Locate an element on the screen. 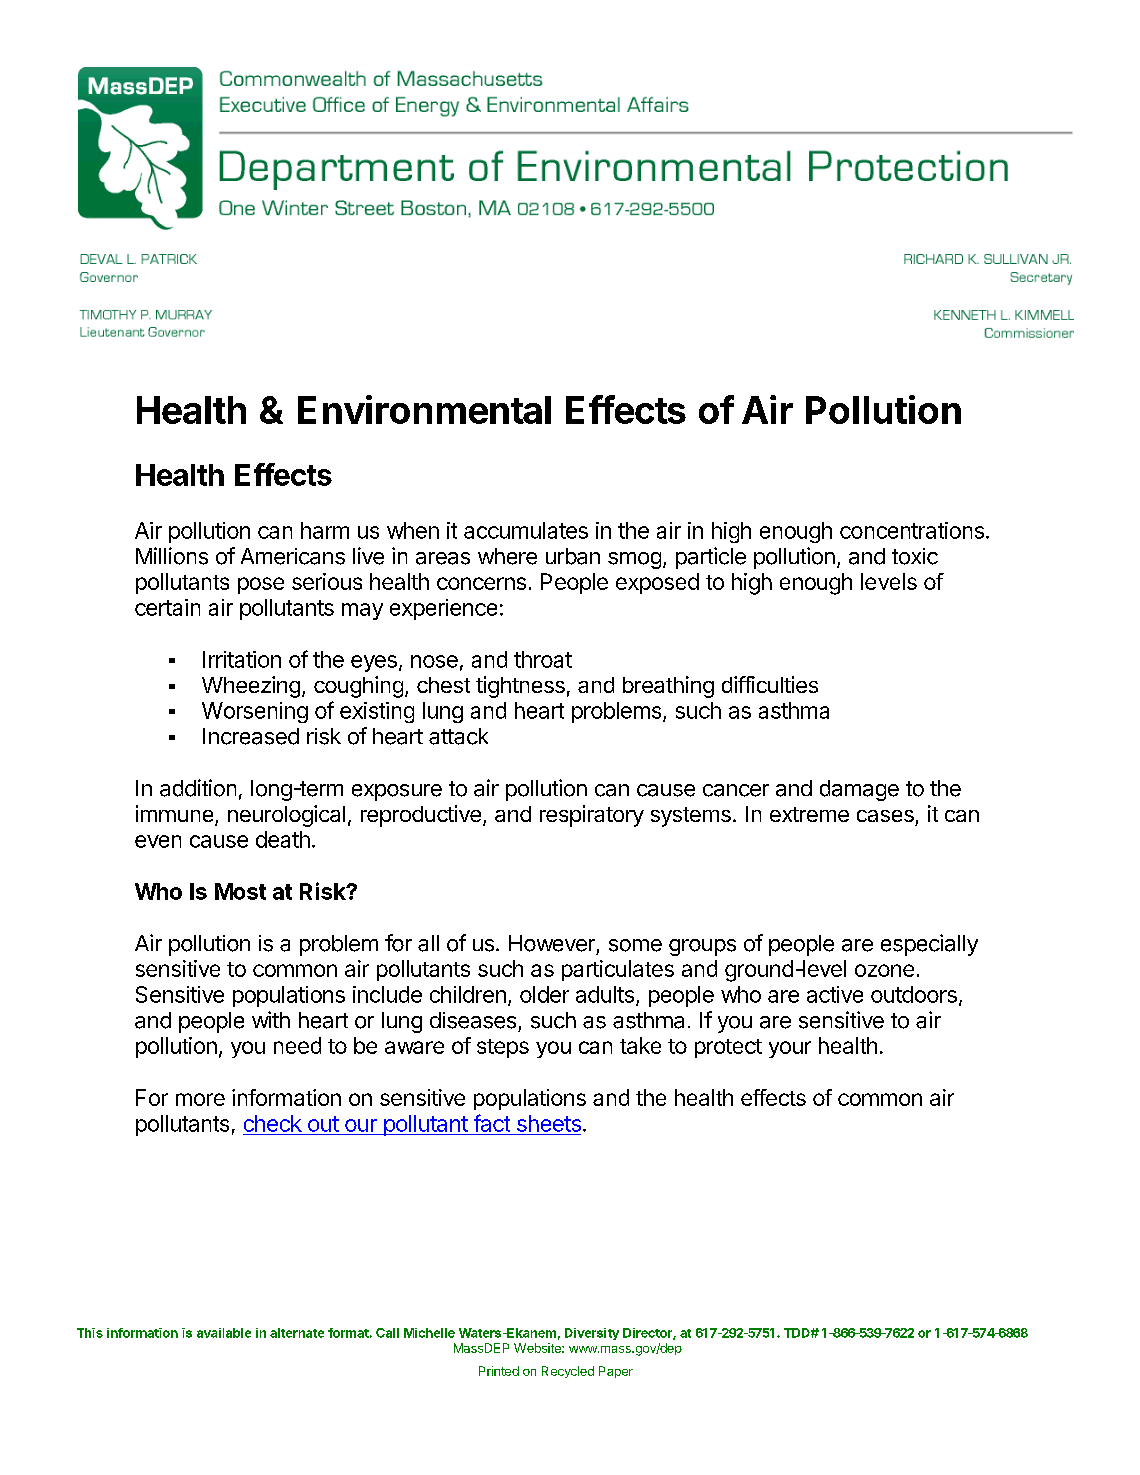 The image size is (1140, 1475). throat is located at coordinates (543, 659).
